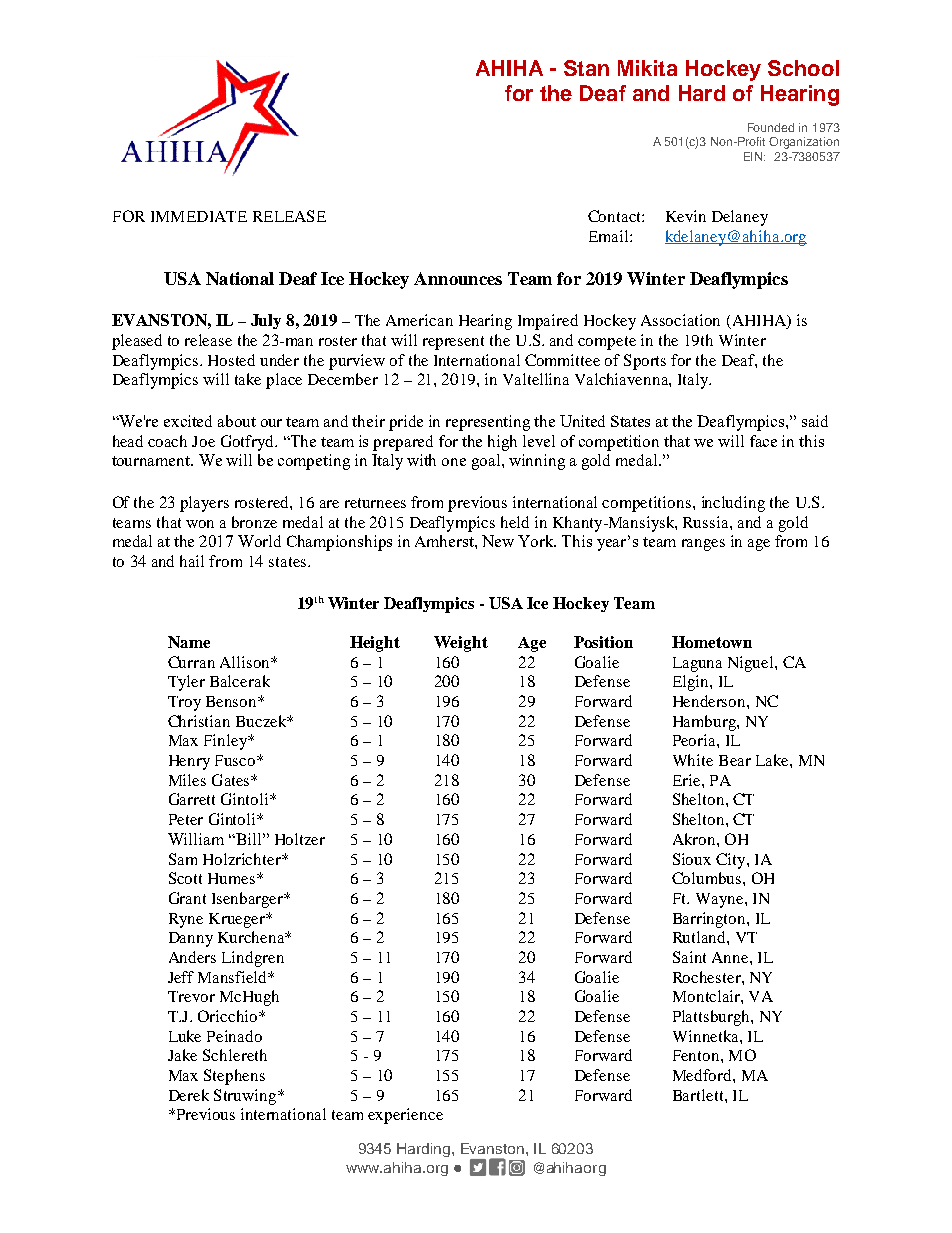  I want to click on Founded, so click(771, 127).
